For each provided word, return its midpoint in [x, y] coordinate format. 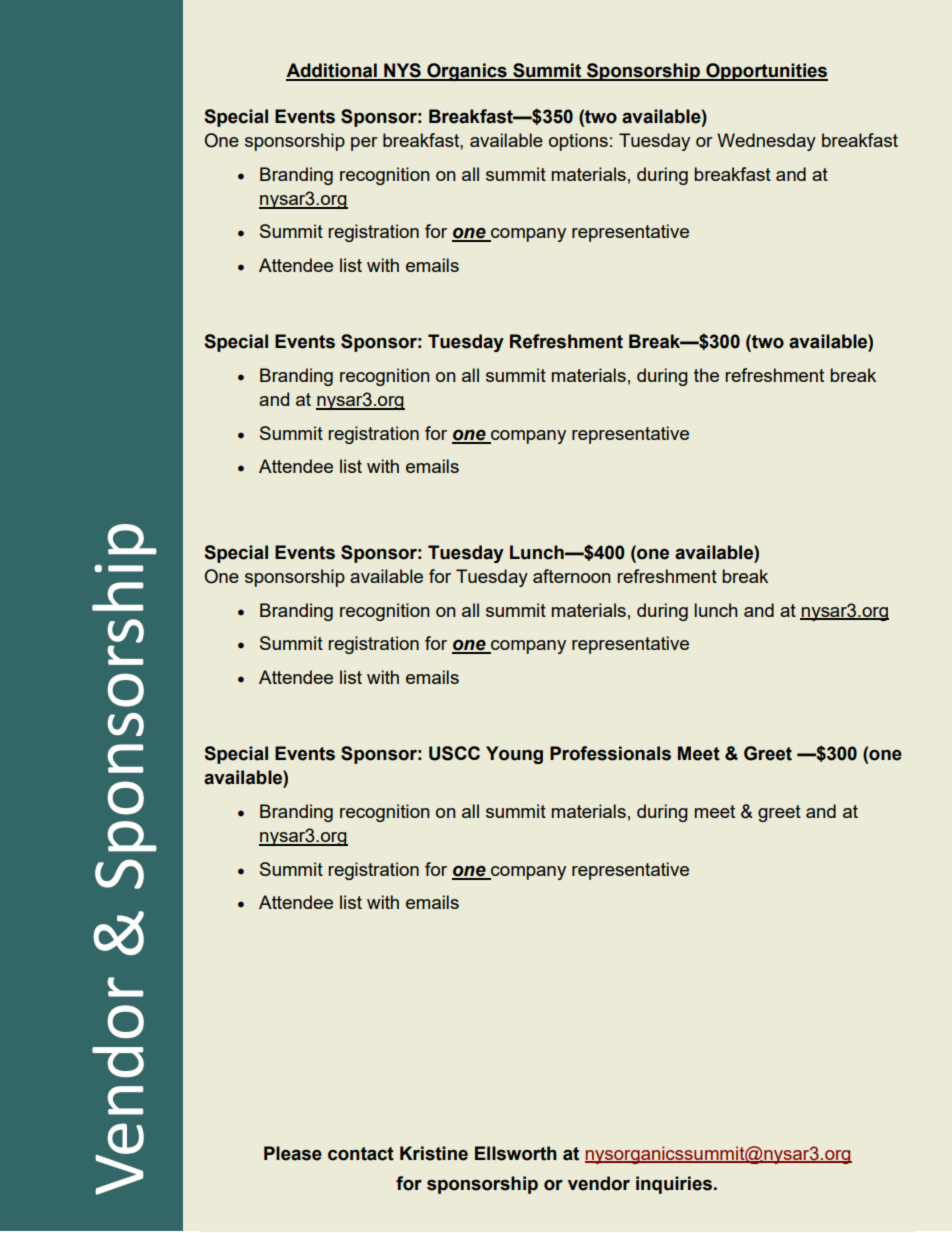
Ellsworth [516, 1153]
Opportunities [766, 72]
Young [514, 755]
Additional [332, 71]
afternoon [571, 576]
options [578, 142]
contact [361, 1154]
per [364, 144]
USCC [454, 753]
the [706, 375]
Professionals [610, 753]
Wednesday [766, 142]
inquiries [674, 1185]
